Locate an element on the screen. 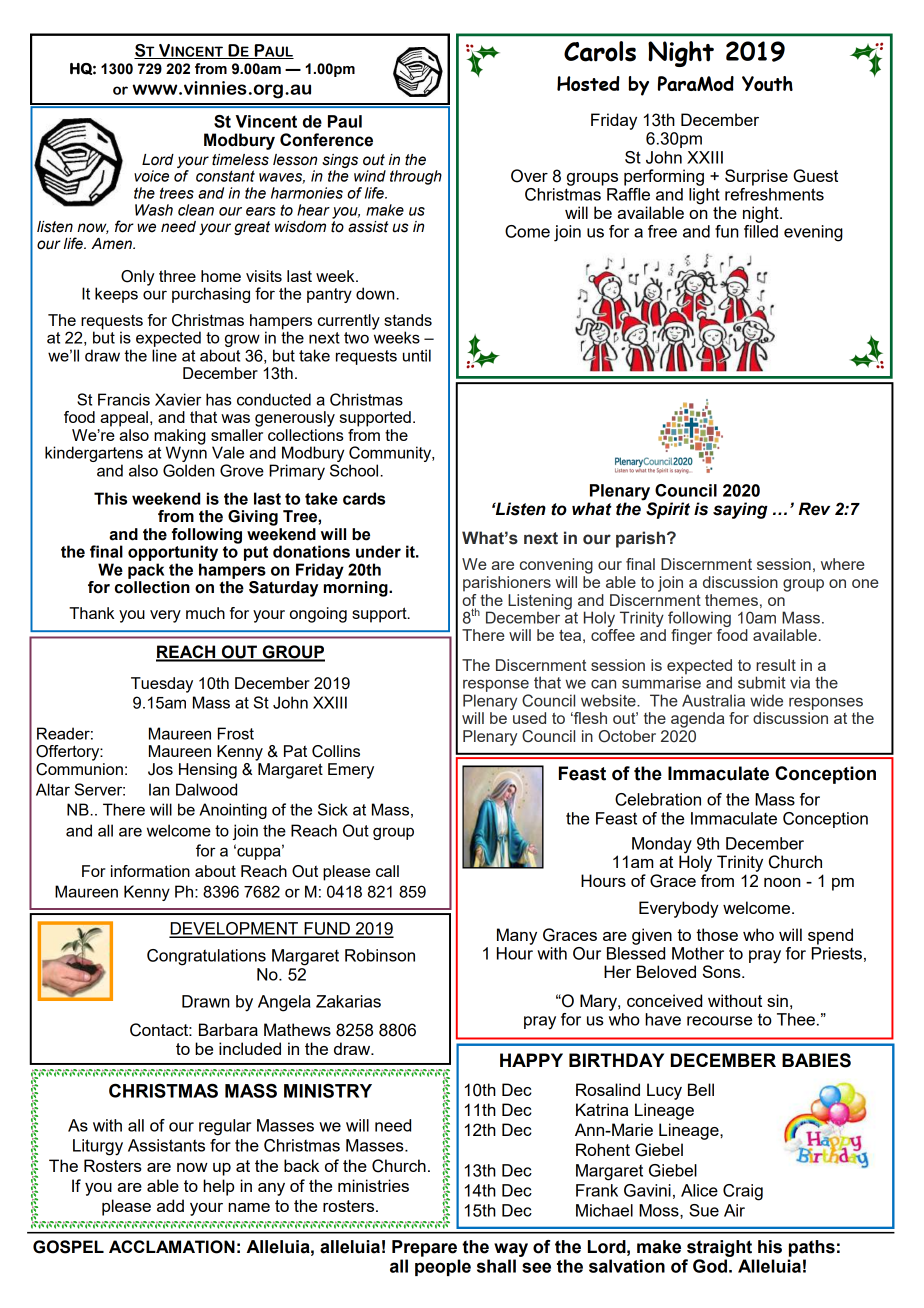  Robinson is located at coordinates (380, 955).
